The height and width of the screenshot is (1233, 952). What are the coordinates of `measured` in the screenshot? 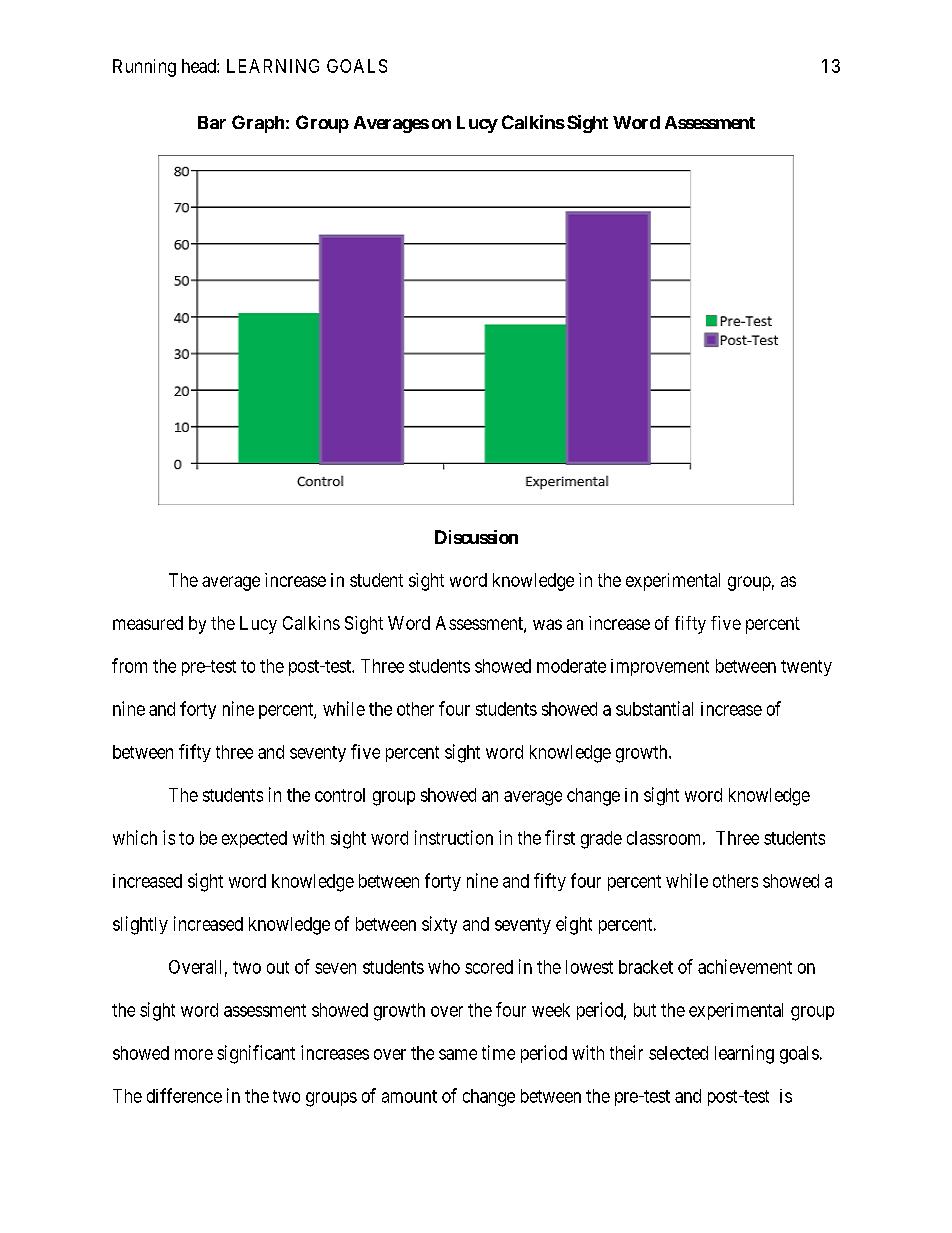 It's located at (148, 623).
